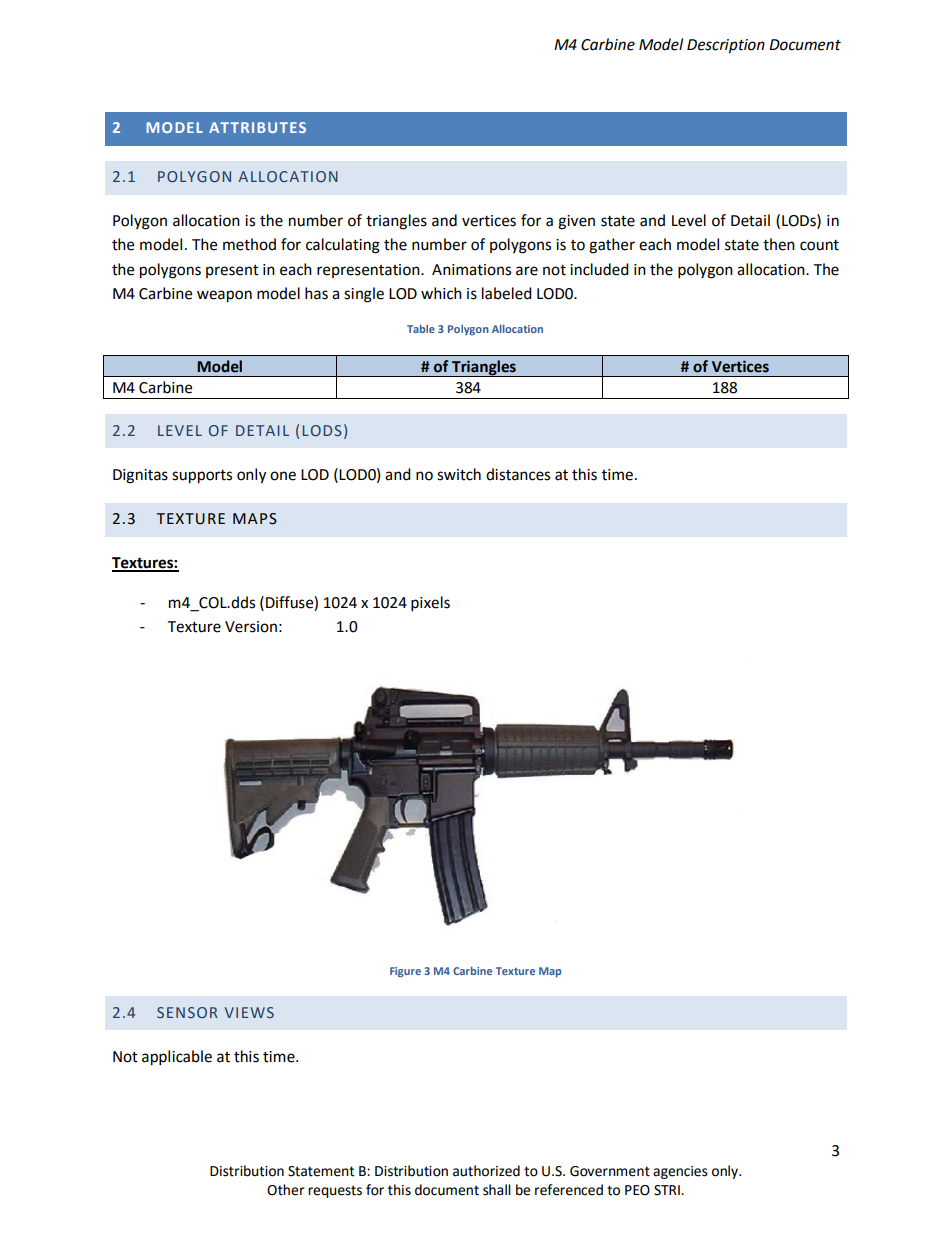  Describe the element at coordinates (680, 1172) in the screenshot. I see `agencies` at that location.
